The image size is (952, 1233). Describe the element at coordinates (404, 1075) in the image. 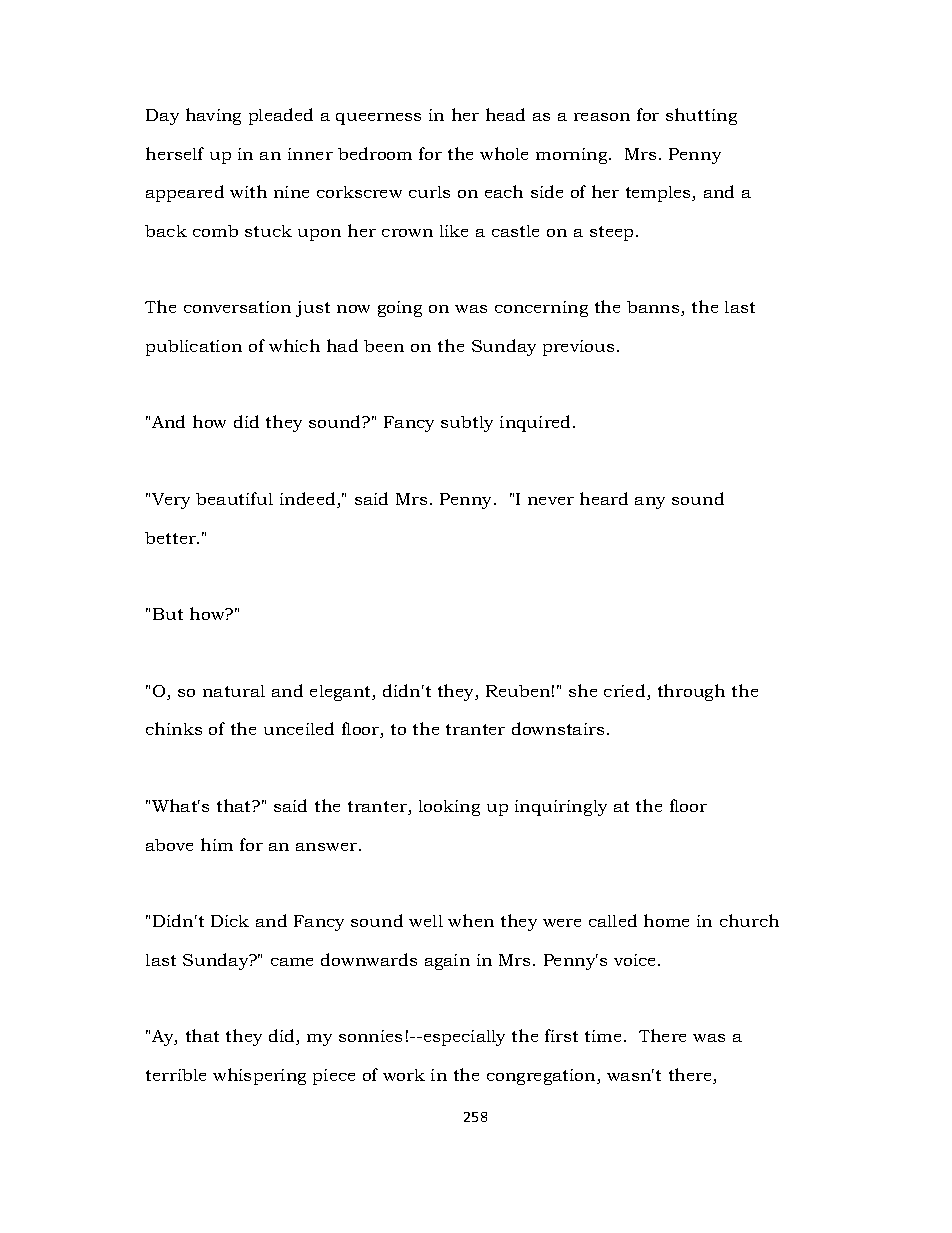

I see `work` at that location.
